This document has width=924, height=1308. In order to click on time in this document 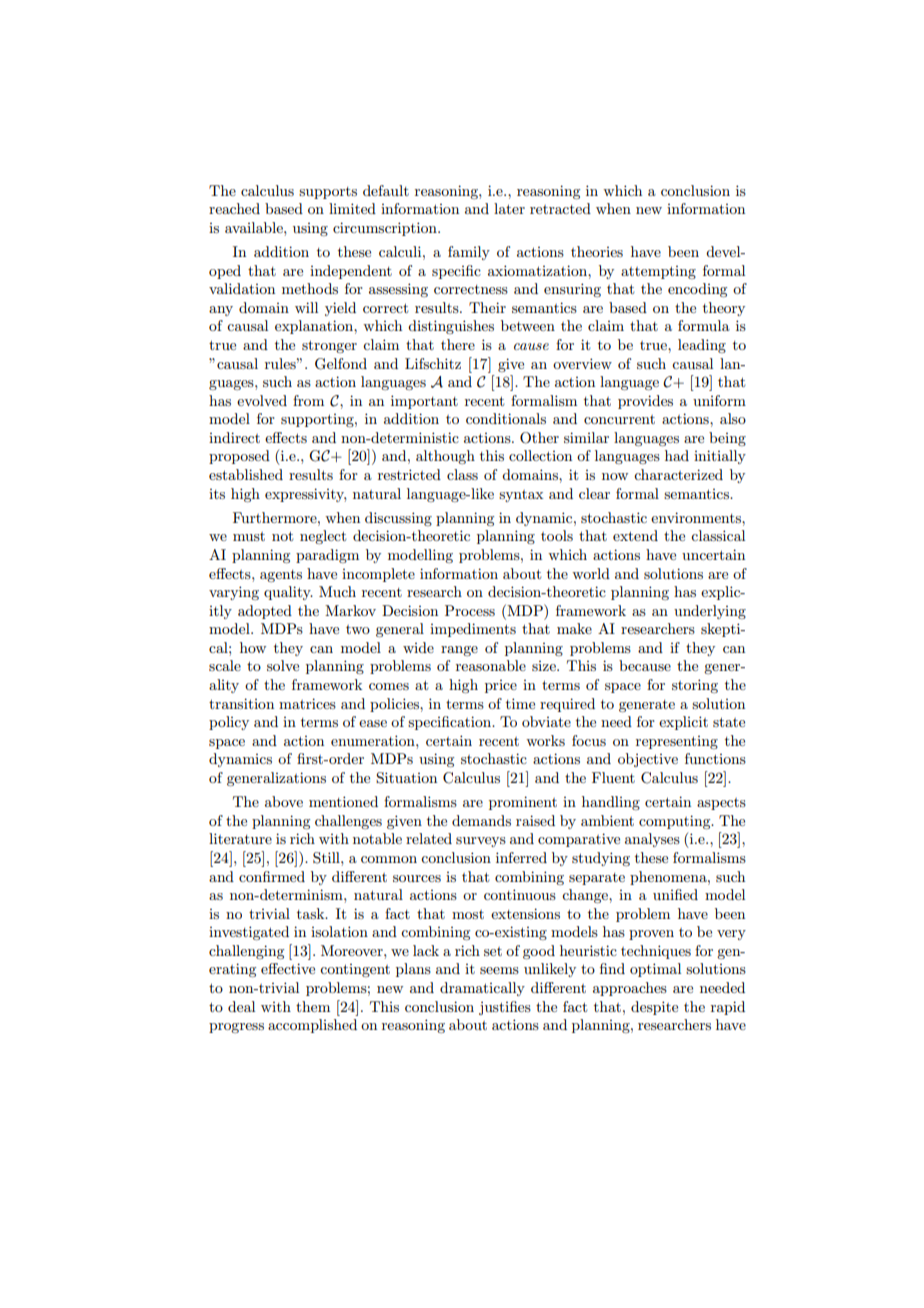, I will do `click(520, 703)`.
